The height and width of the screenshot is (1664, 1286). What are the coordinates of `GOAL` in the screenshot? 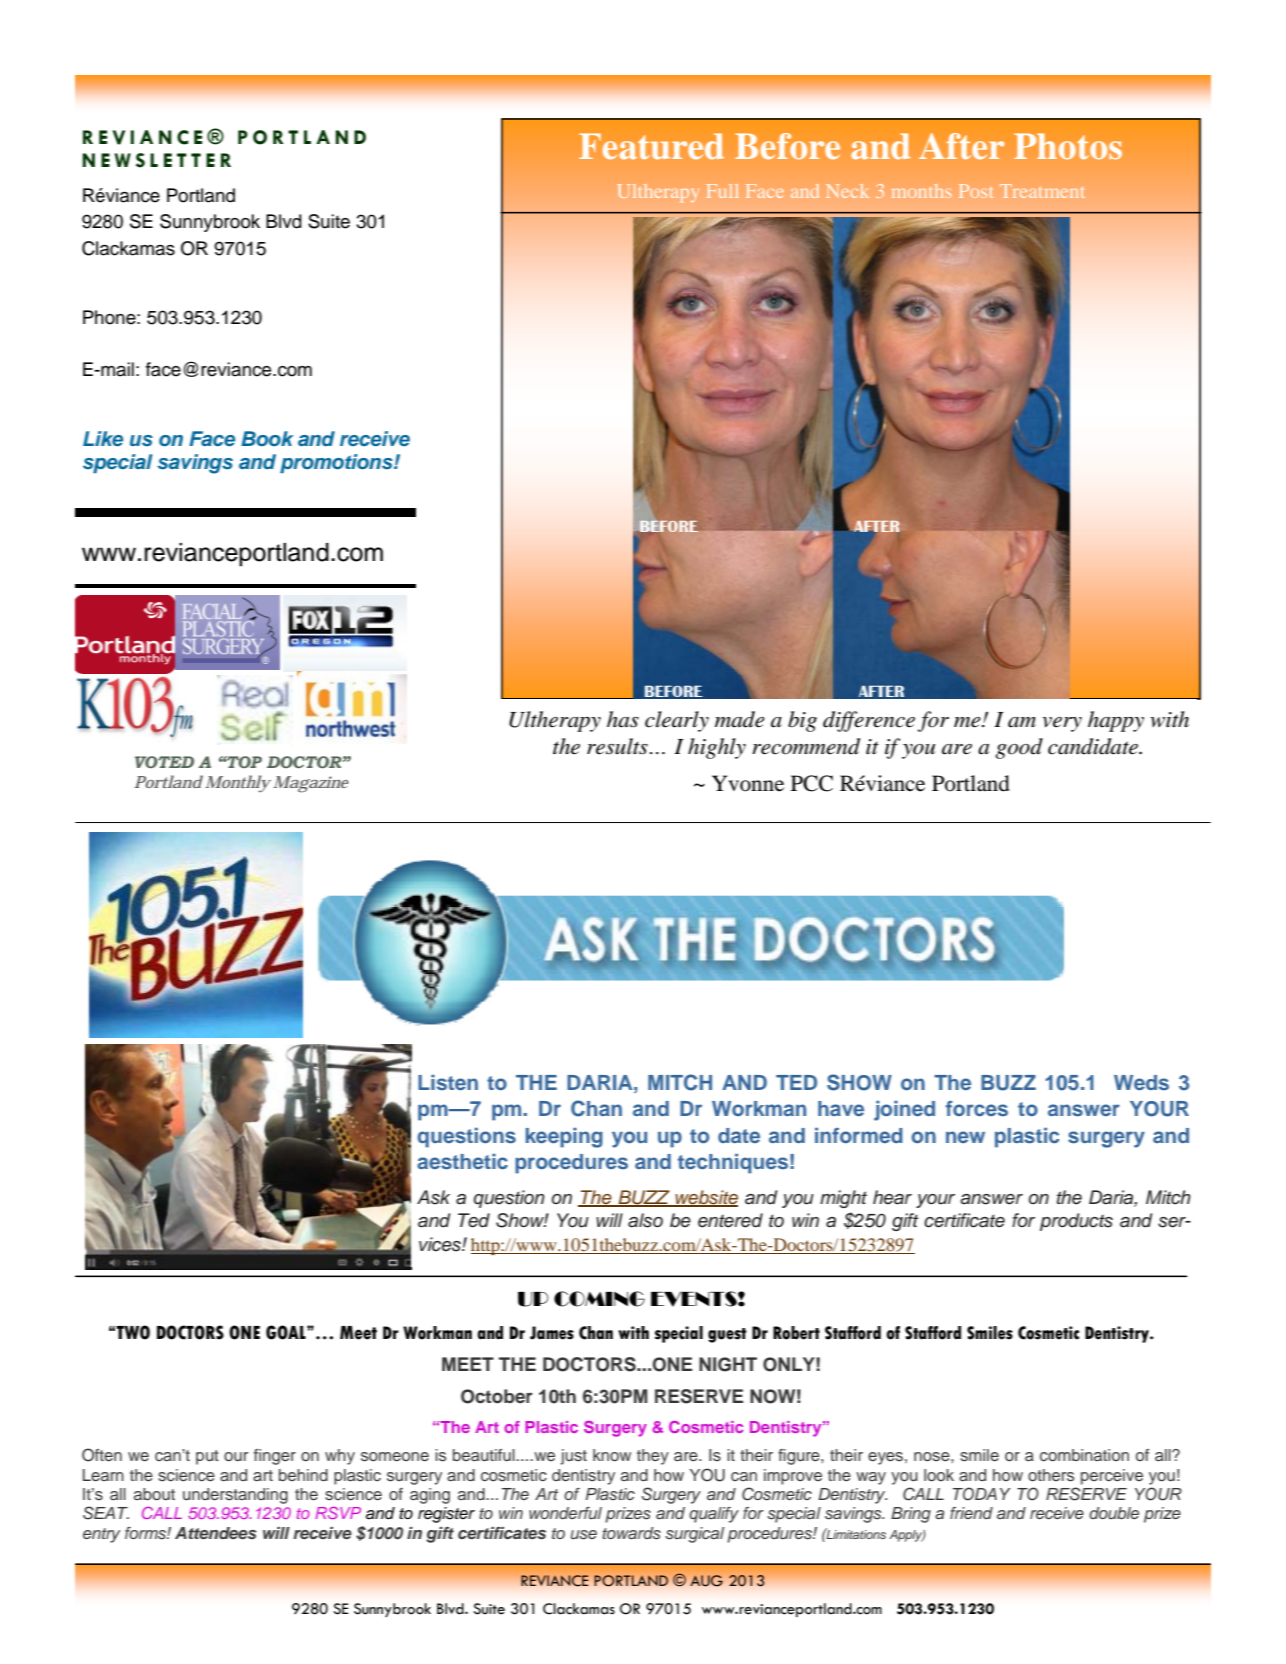 It's located at (287, 1332).
